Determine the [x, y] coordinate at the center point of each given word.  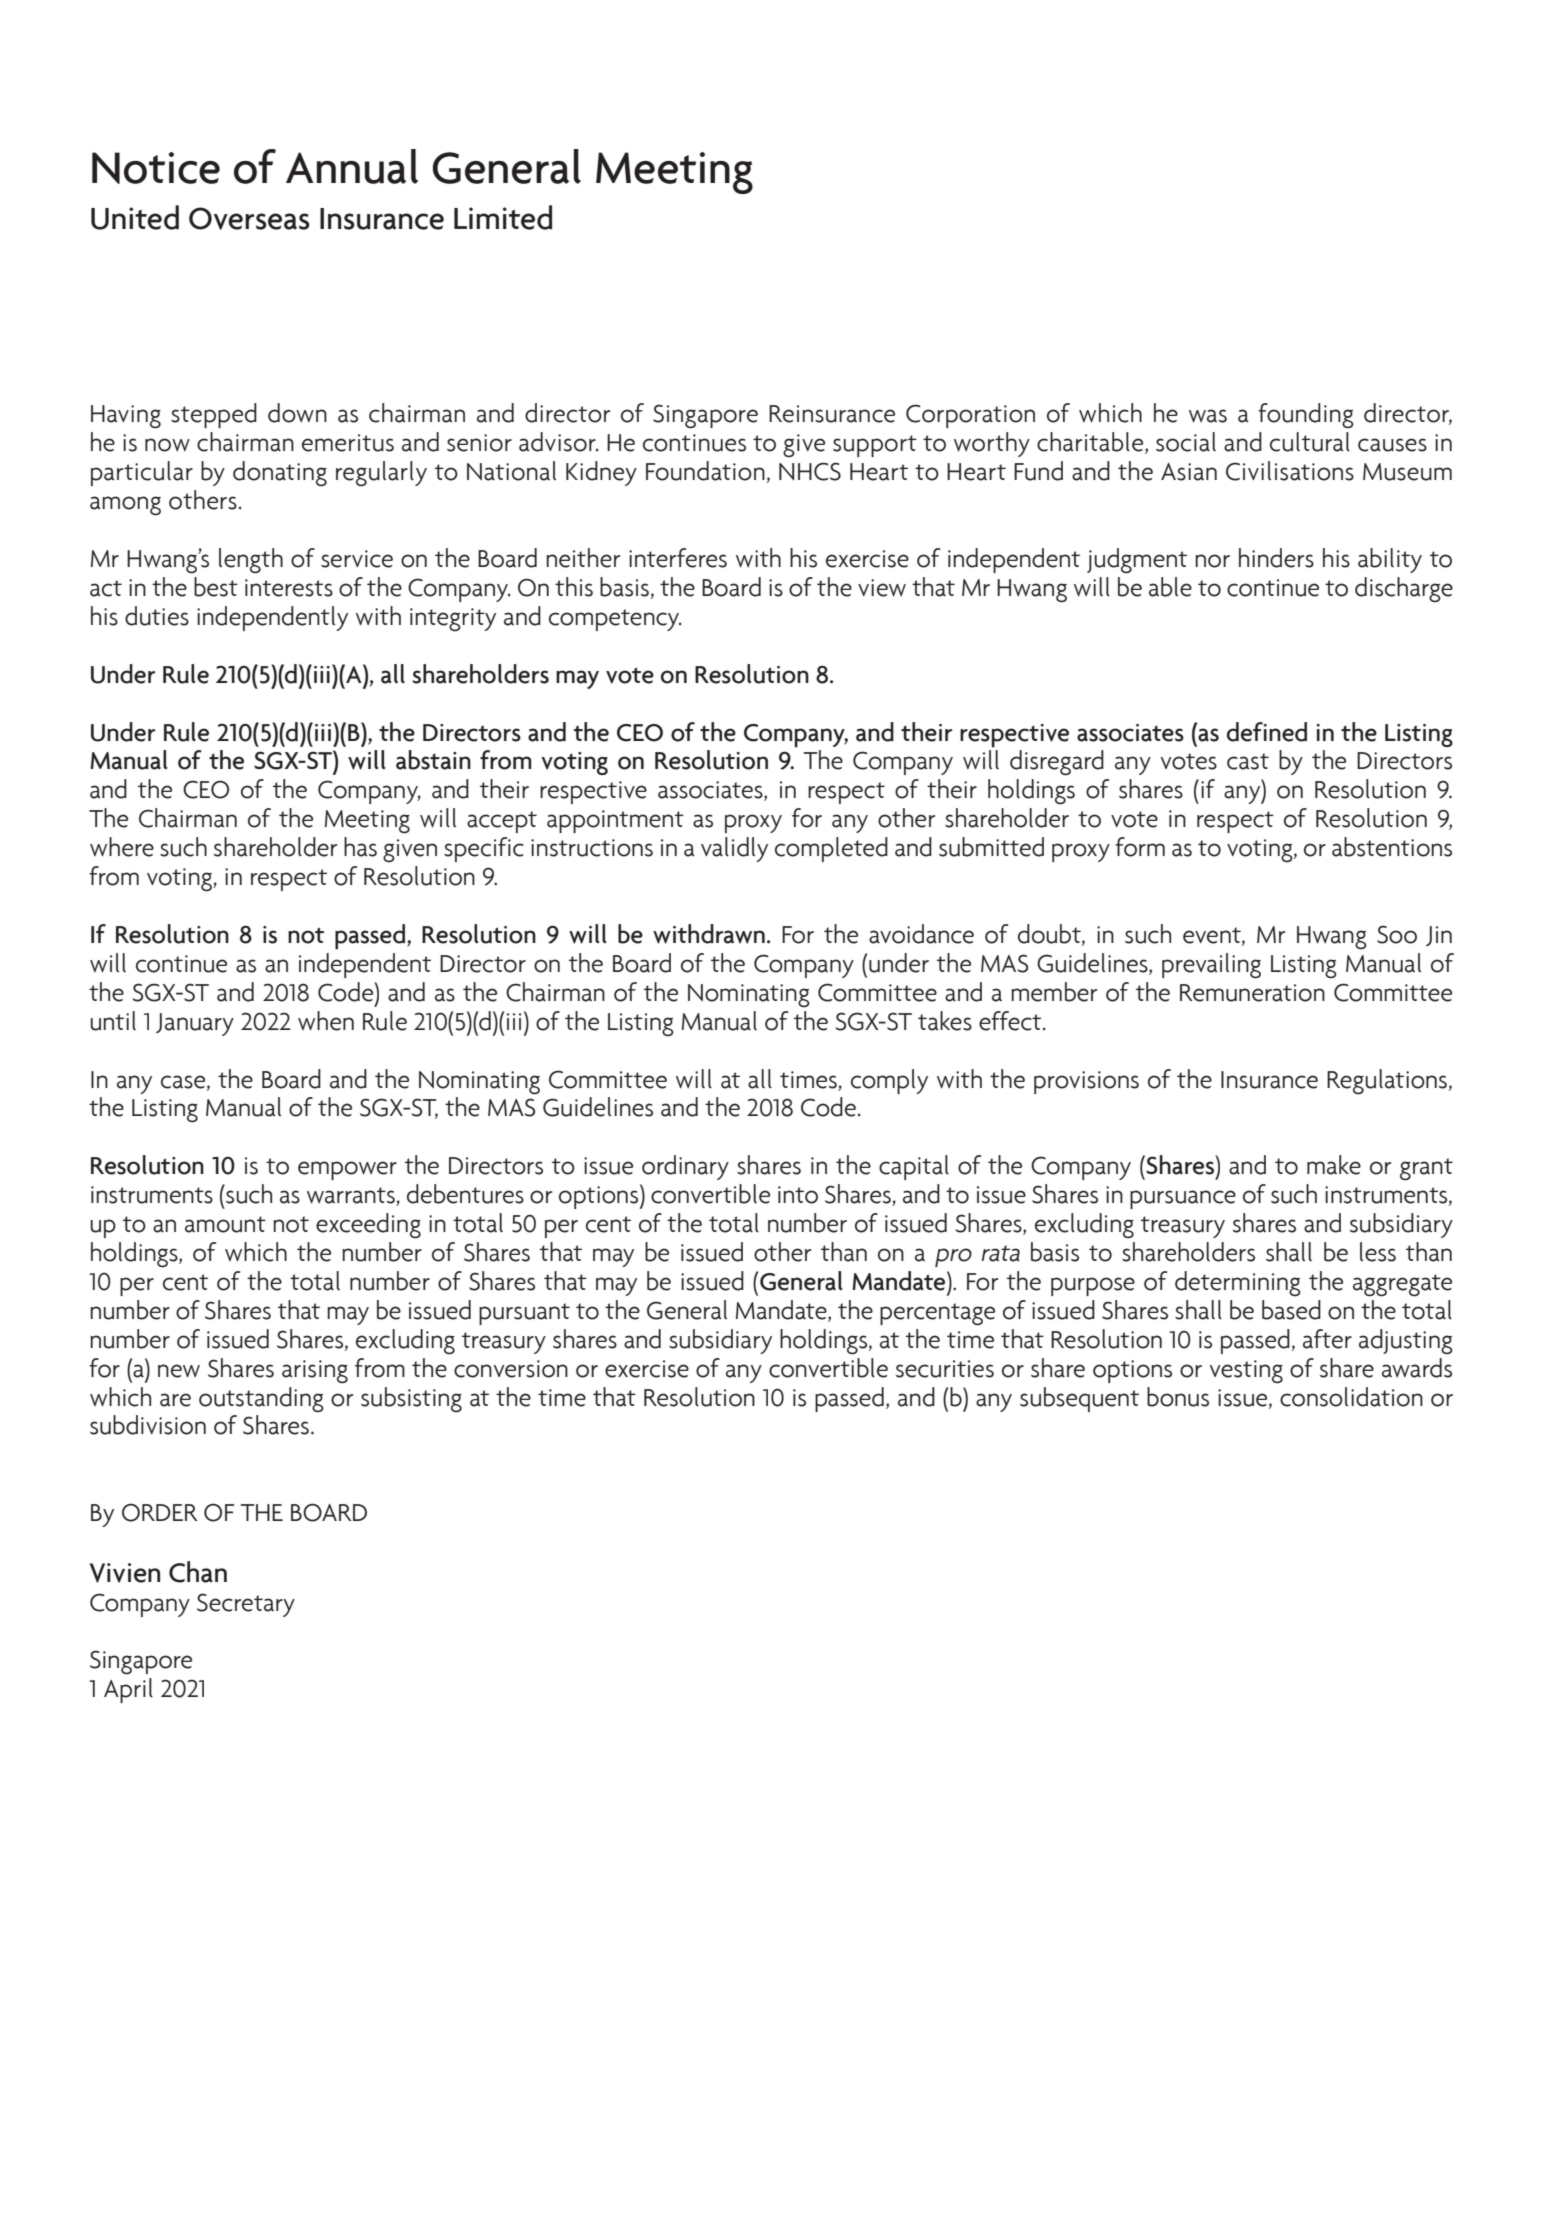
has [360, 847]
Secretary [246, 1605]
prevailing [1211, 966]
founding [1306, 415]
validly [734, 849]
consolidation [1351, 1397]
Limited [503, 217]
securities [945, 1369]
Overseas [249, 218]
